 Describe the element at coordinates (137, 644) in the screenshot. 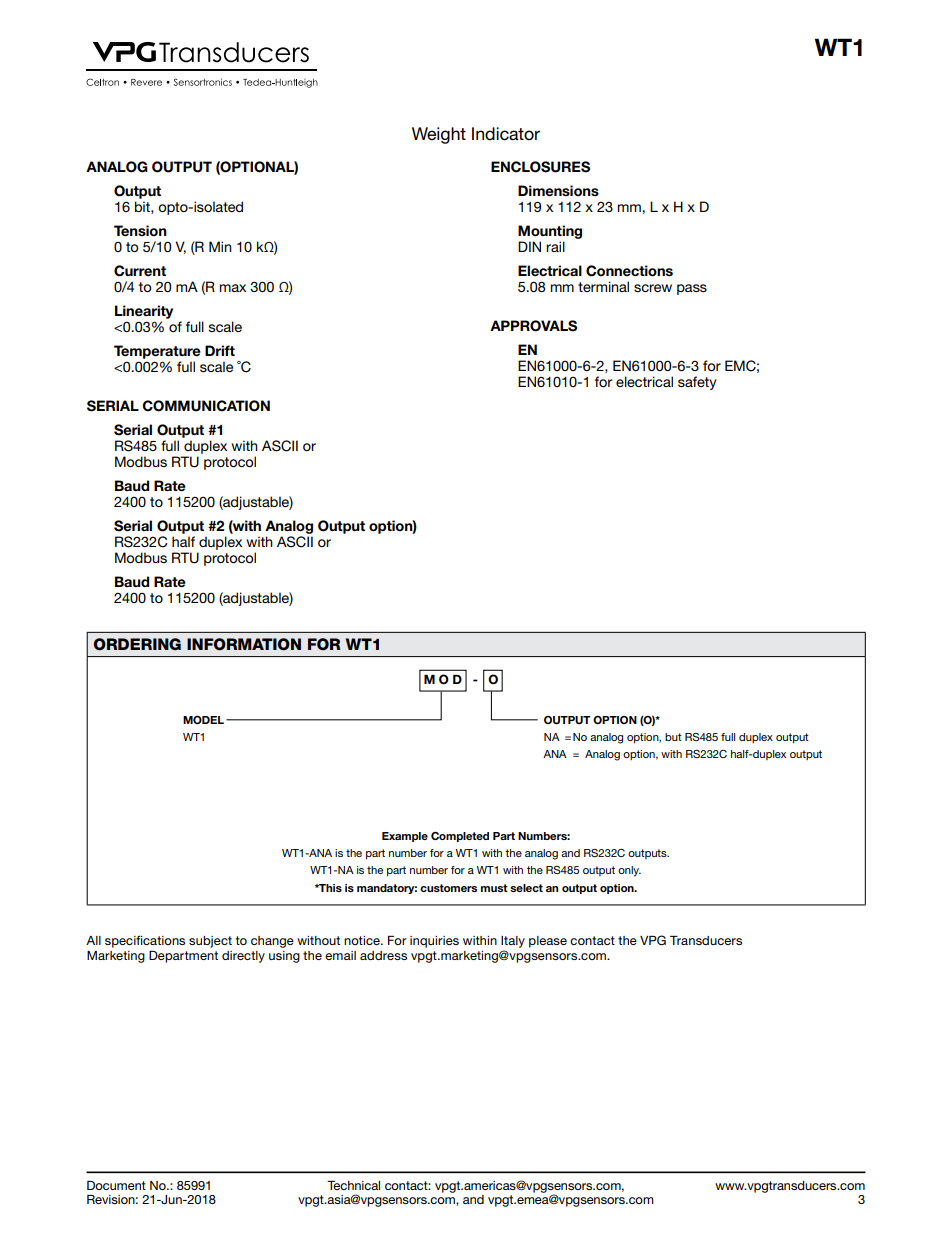

I see `ORDERING` at that location.
